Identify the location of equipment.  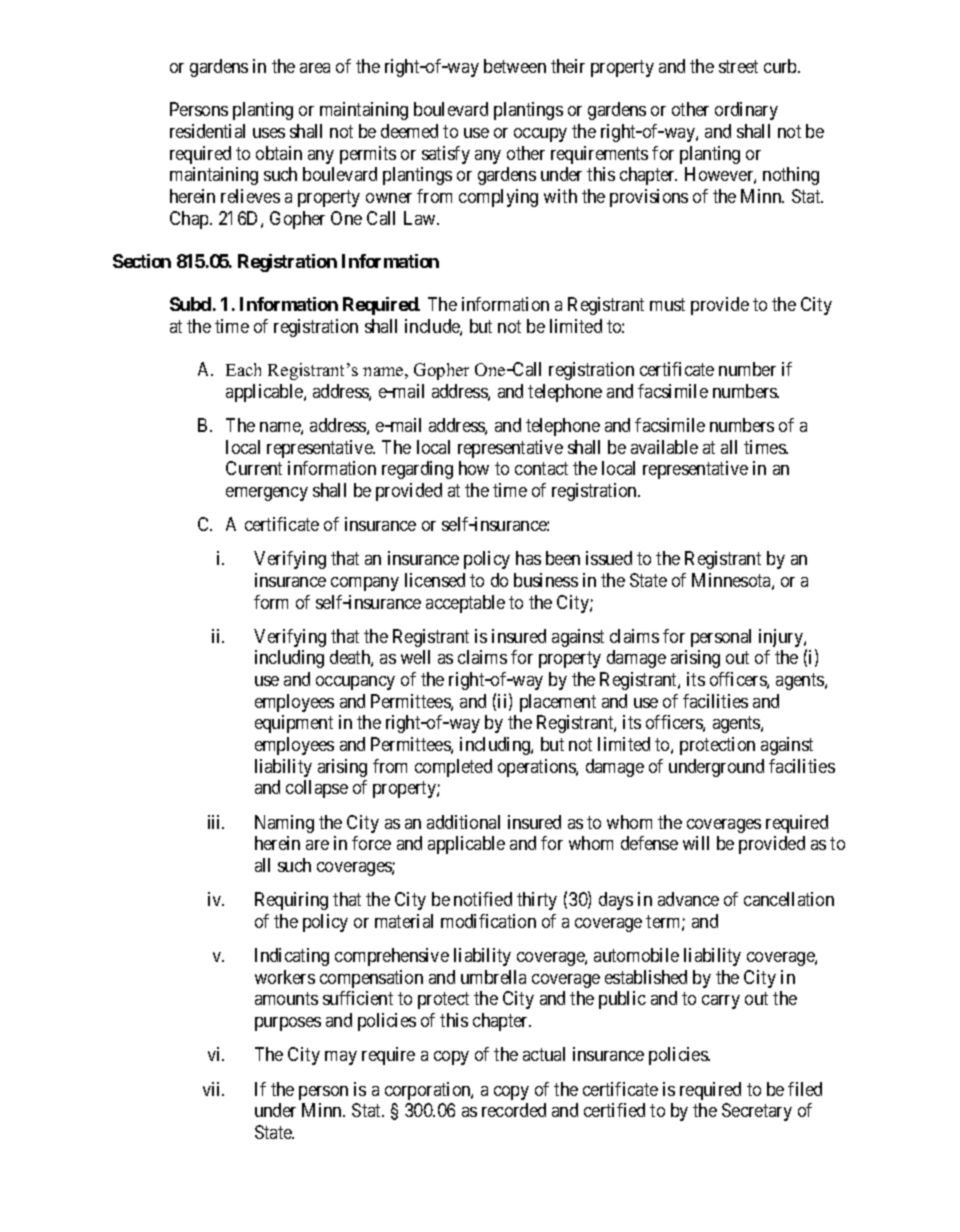
(294, 724).
